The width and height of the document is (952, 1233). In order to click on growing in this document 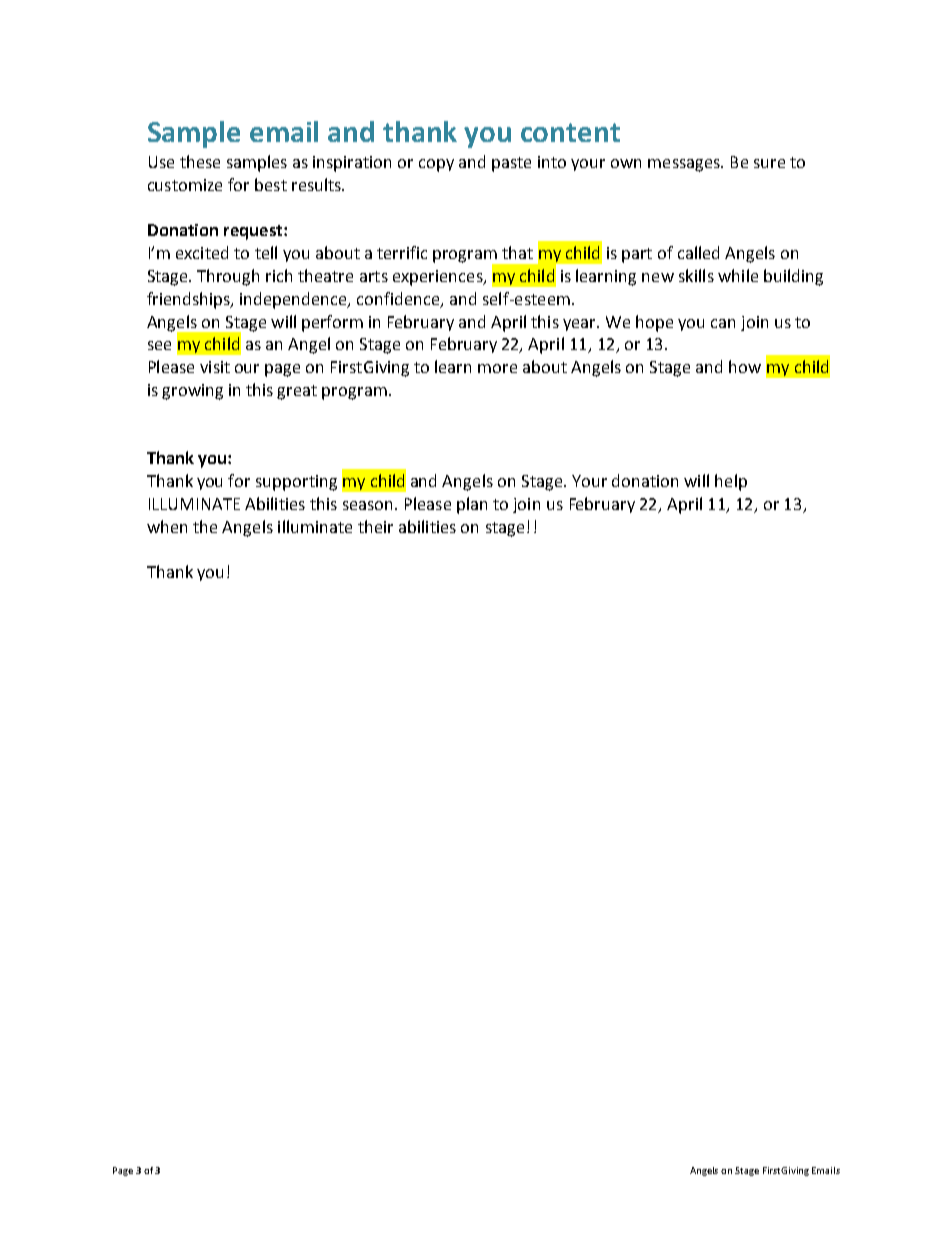, I will do `click(192, 392)`.
